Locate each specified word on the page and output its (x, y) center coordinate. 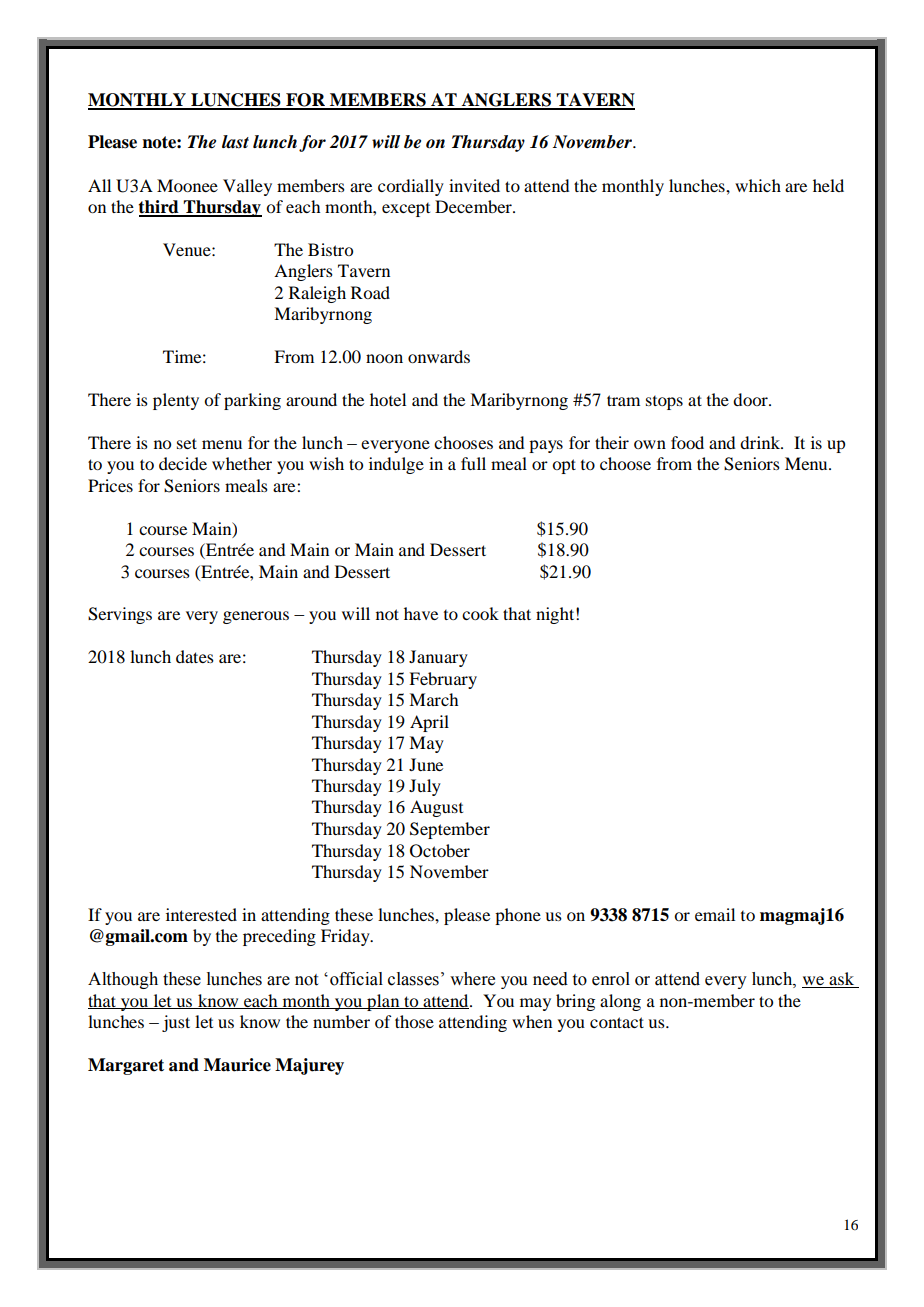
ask (842, 980)
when (532, 1021)
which (758, 185)
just (176, 1023)
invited (474, 185)
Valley (247, 187)
